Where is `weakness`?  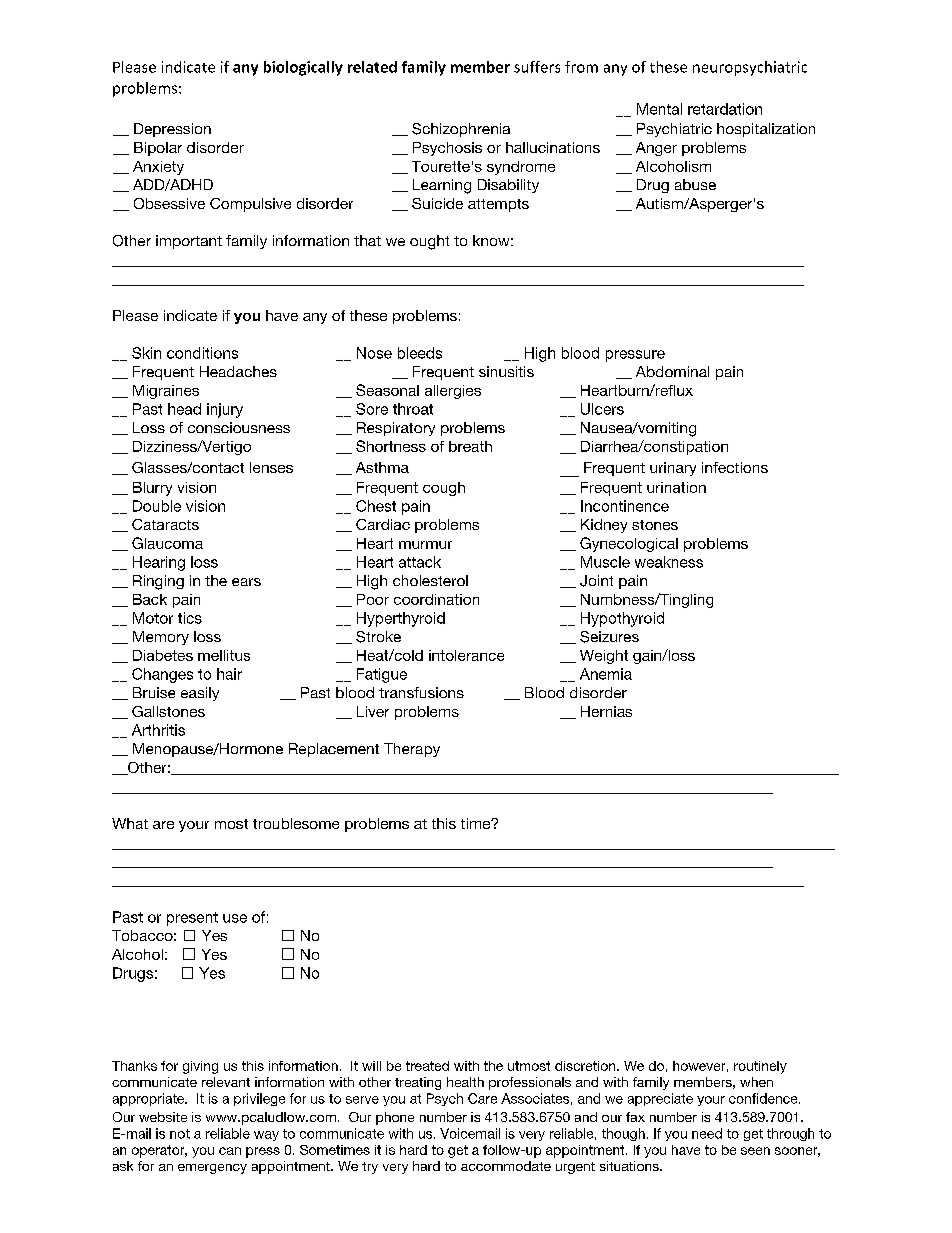
weakness is located at coordinates (669, 562).
